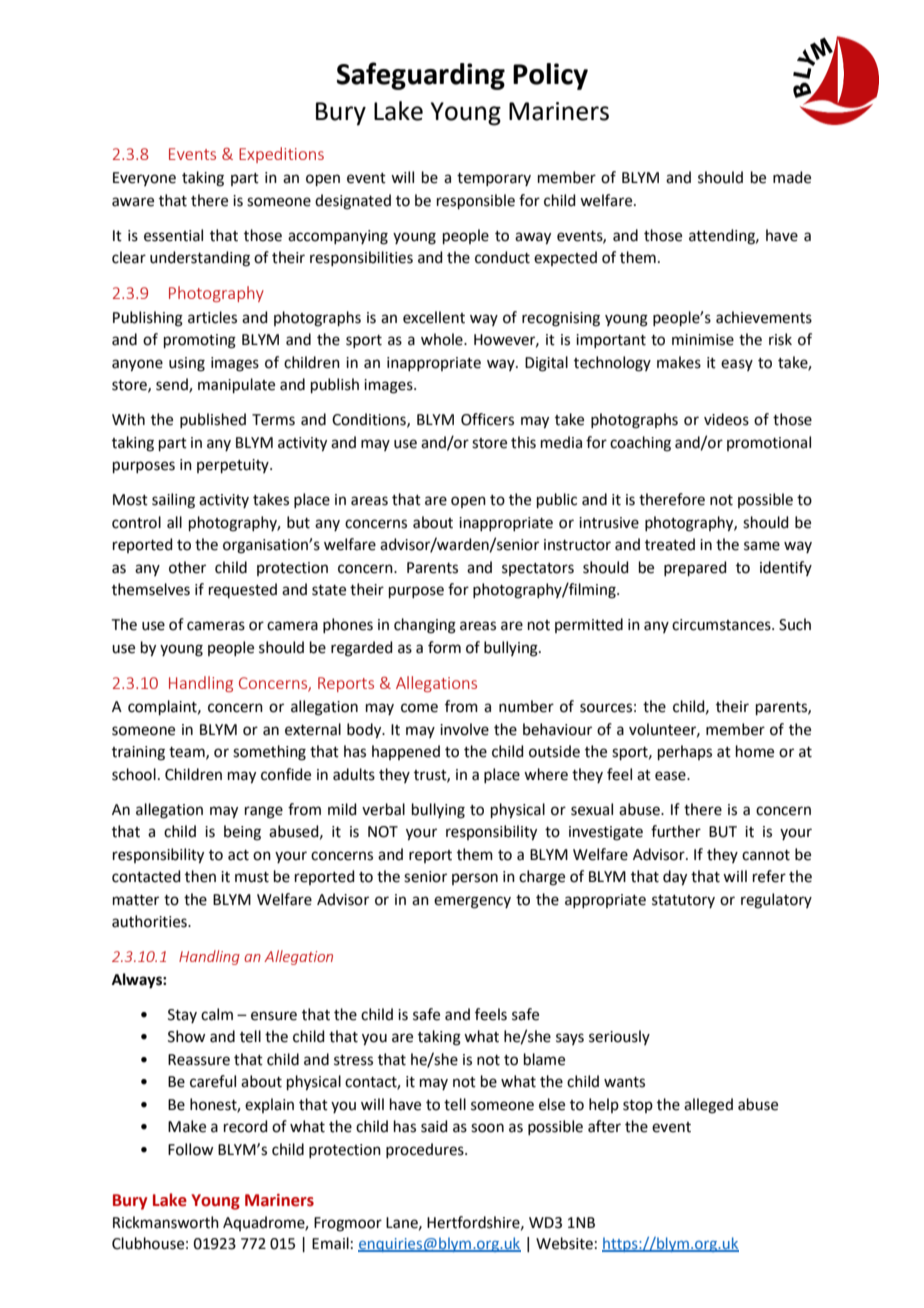  I want to click on circumstances, so click(722, 625).
